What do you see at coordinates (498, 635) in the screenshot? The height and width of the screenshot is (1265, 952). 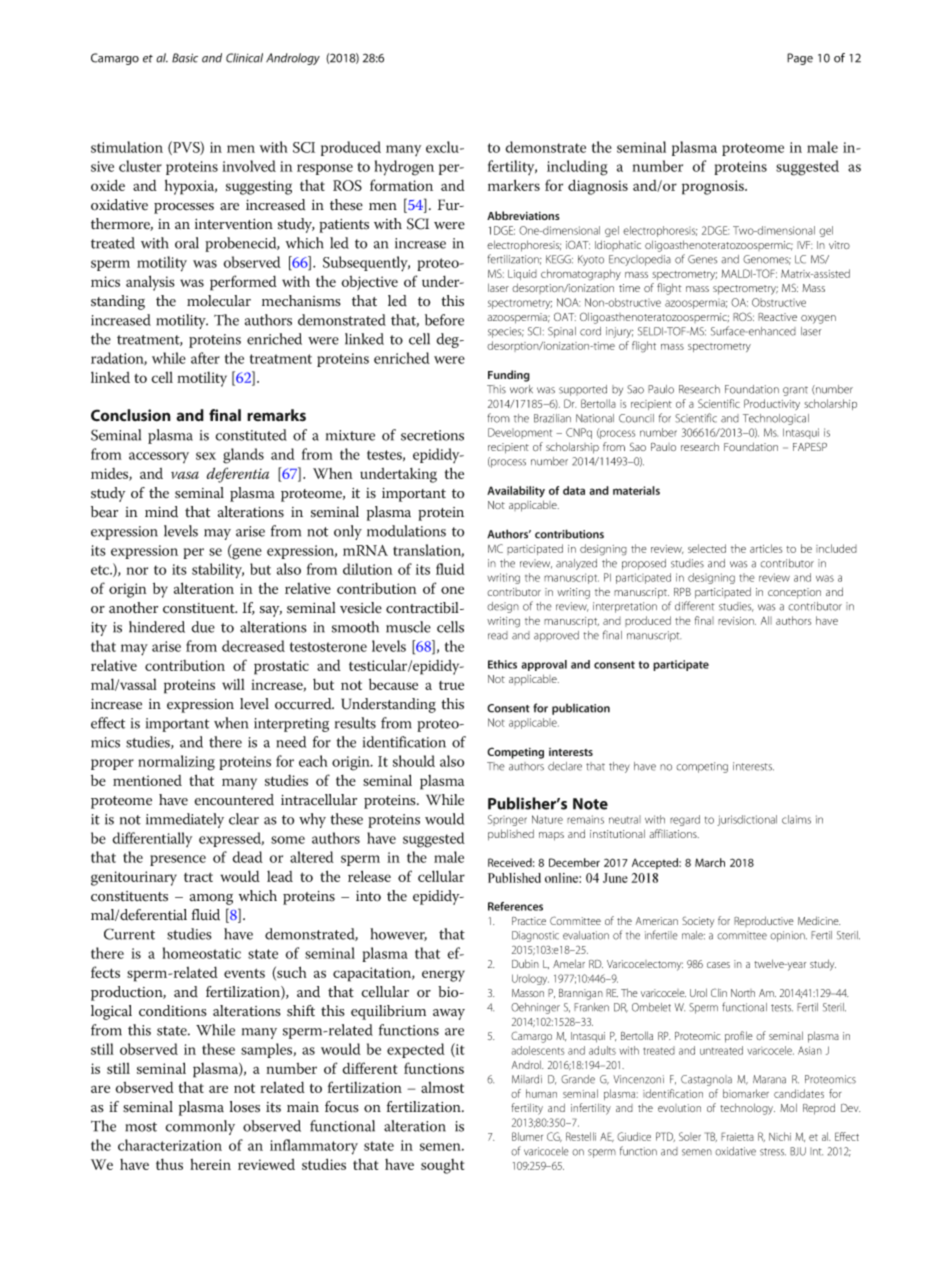 I see `read` at bounding box center [498, 635].
